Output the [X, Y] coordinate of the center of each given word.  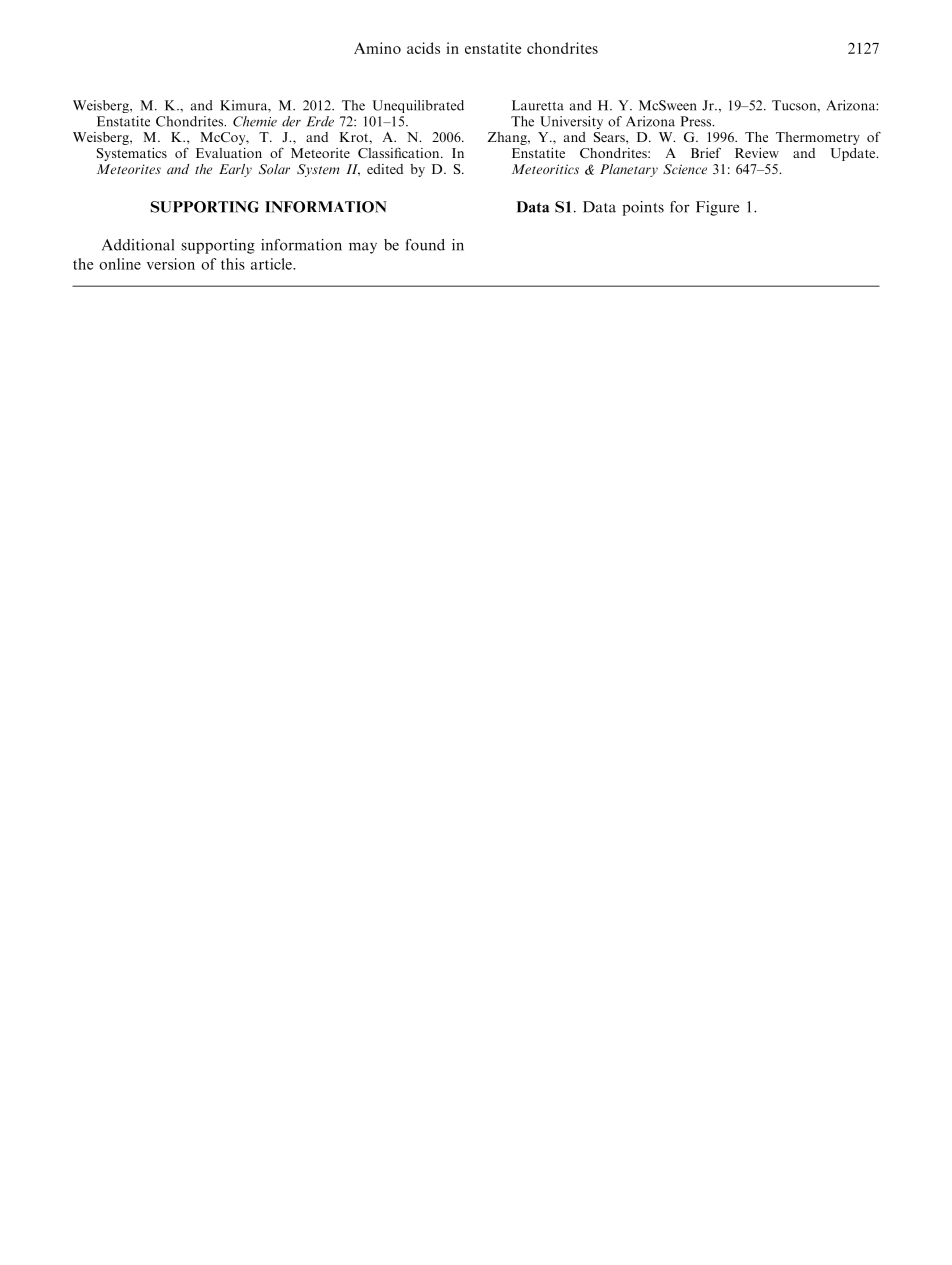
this [233, 264]
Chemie [255, 121]
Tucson [795, 105]
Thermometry [818, 138]
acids [423, 48]
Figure [717, 208]
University [571, 122]
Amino [377, 48]
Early [235, 170]
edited [385, 169]
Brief [706, 152]
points [643, 208]
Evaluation [229, 153]
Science [685, 169]
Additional [138, 245]
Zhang [508, 138]
